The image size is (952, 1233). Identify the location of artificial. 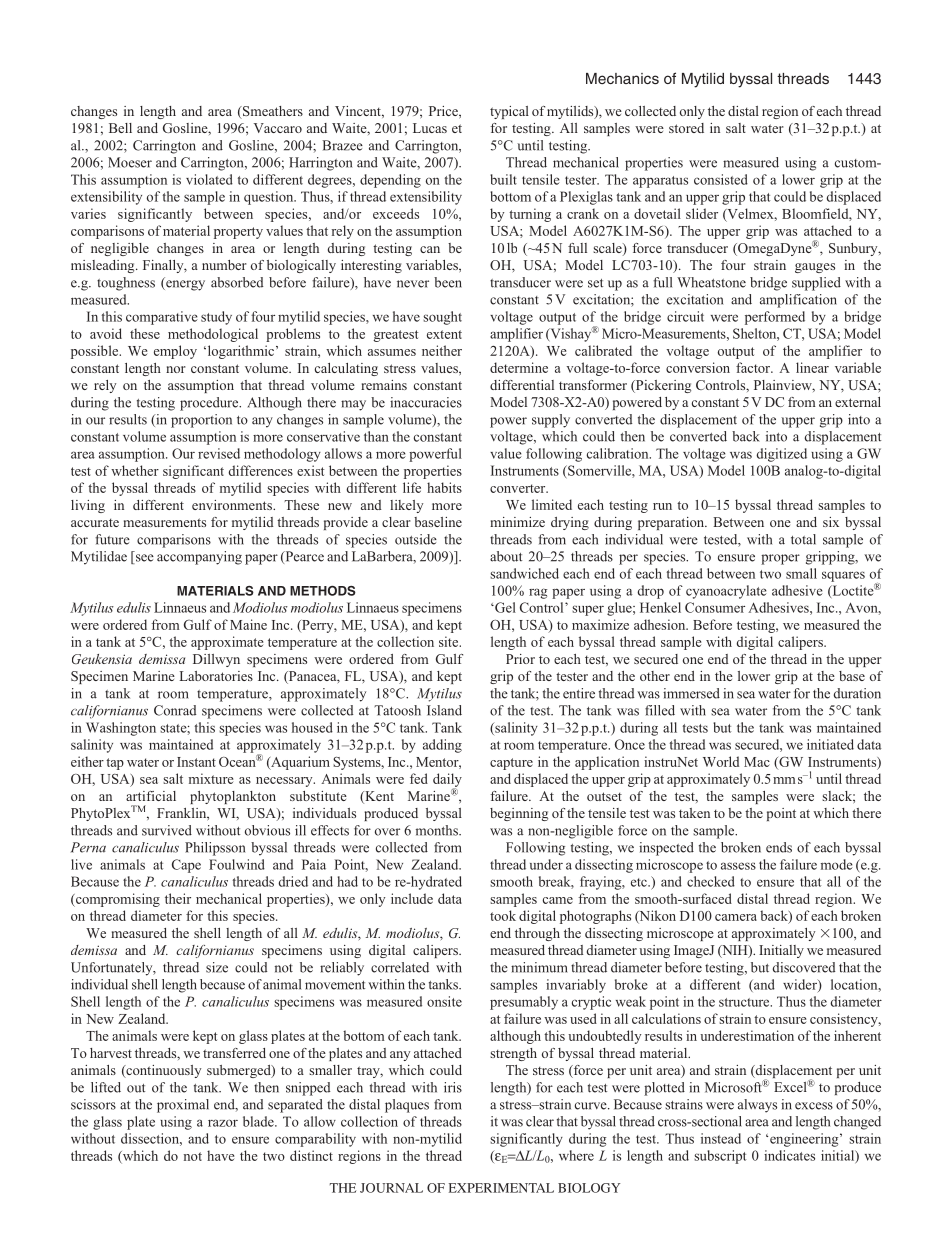
(151, 796).
